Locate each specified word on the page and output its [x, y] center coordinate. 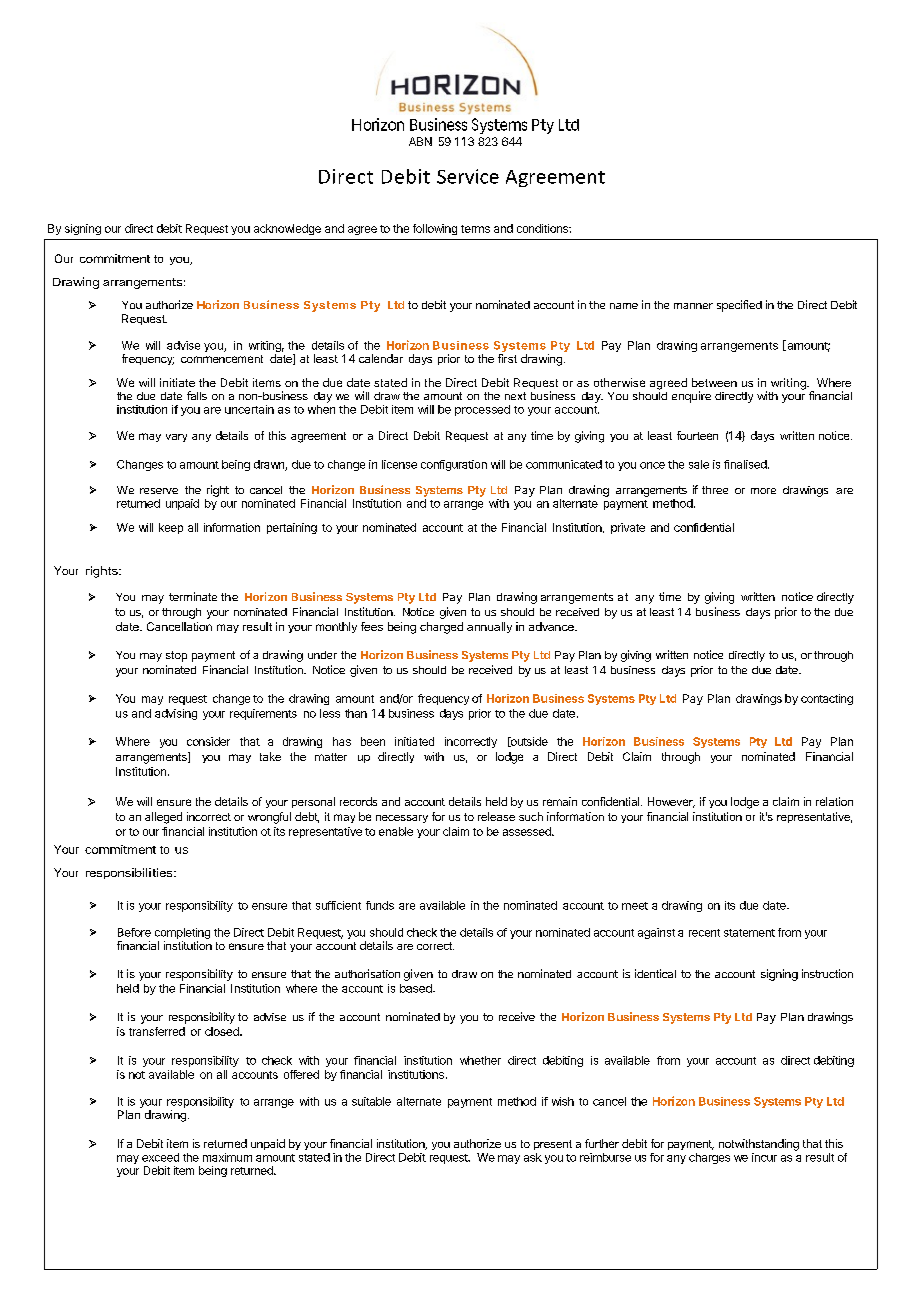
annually [489, 627]
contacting [827, 699]
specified [739, 306]
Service [468, 176]
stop [176, 656]
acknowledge [287, 229]
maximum [227, 1157]
